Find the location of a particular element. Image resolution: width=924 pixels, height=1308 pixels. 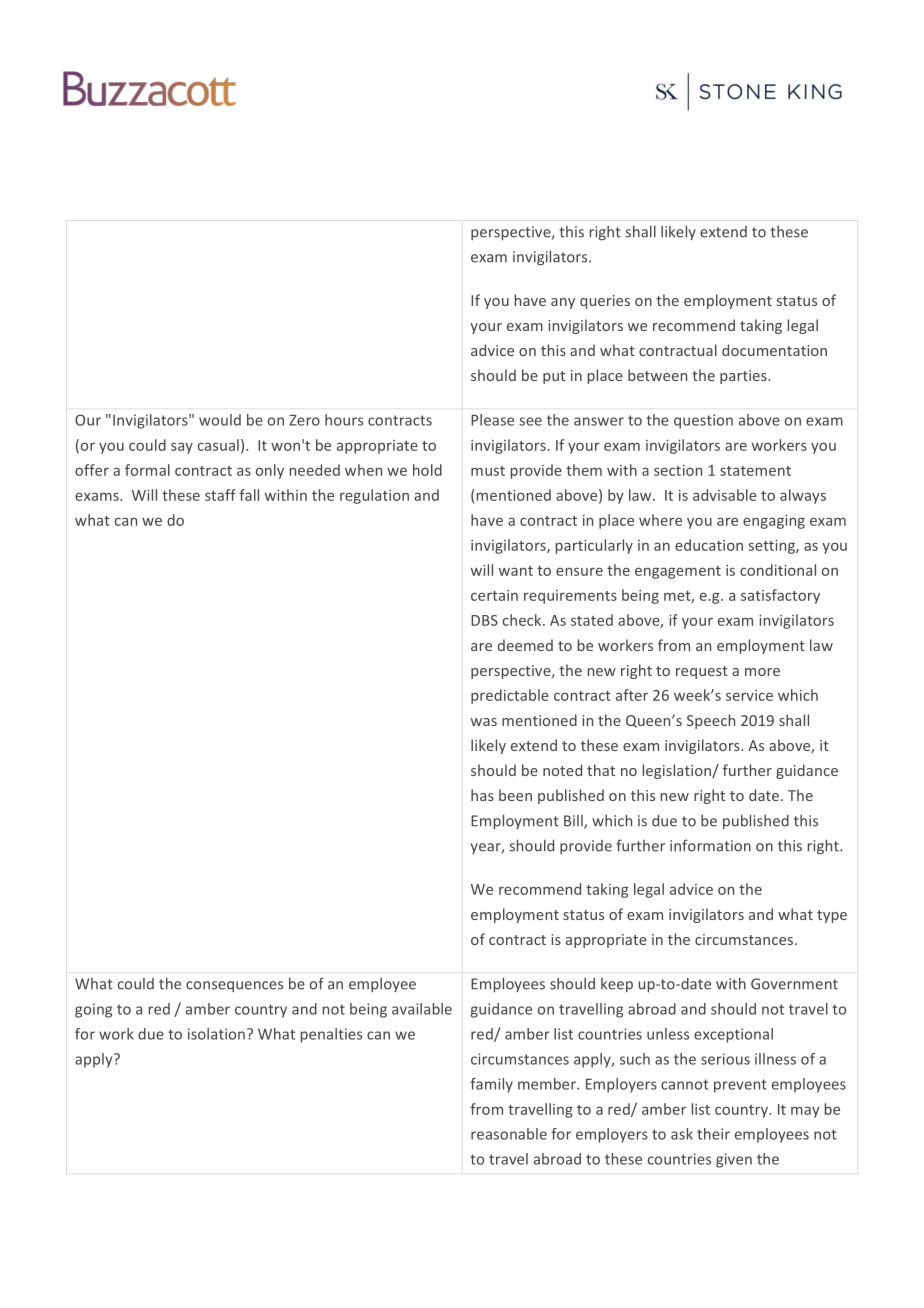

certain is located at coordinates (494, 595).
